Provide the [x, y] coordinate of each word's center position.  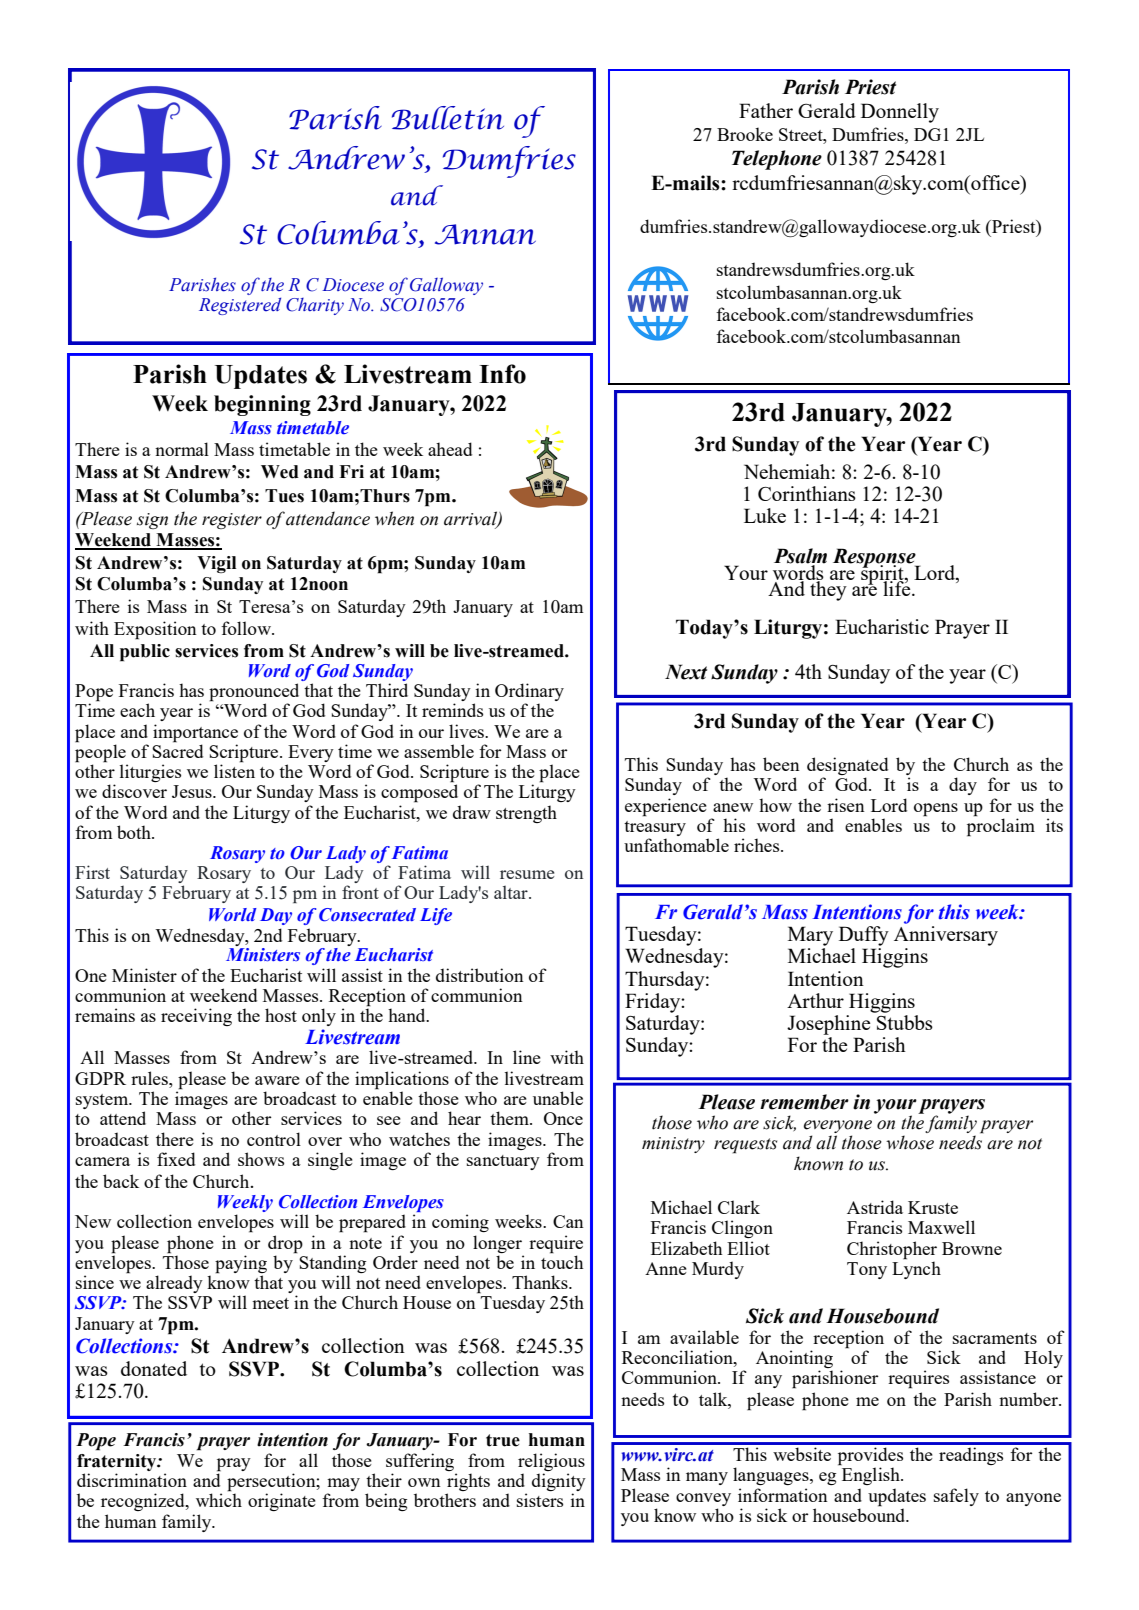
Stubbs [905, 1022]
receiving [196, 1017]
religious [551, 1462]
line [527, 1057]
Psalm [800, 557]
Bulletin [448, 118]
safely [956, 1497]
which [219, 1499]
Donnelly [900, 113]
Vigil [216, 564]
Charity [315, 306]
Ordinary [529, 693]
